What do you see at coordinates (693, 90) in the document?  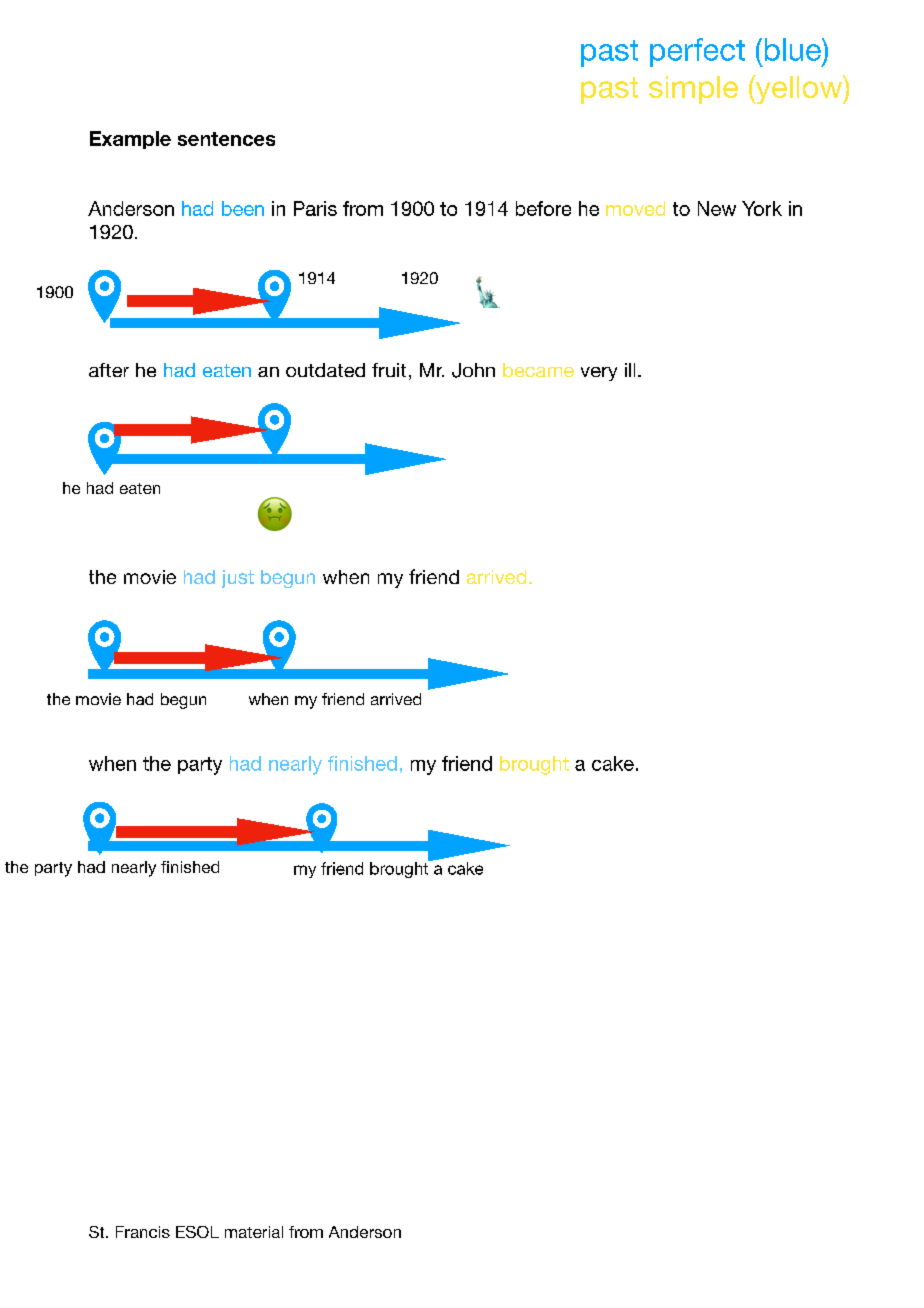 I see `simple` at bounding box center [693, 90].
